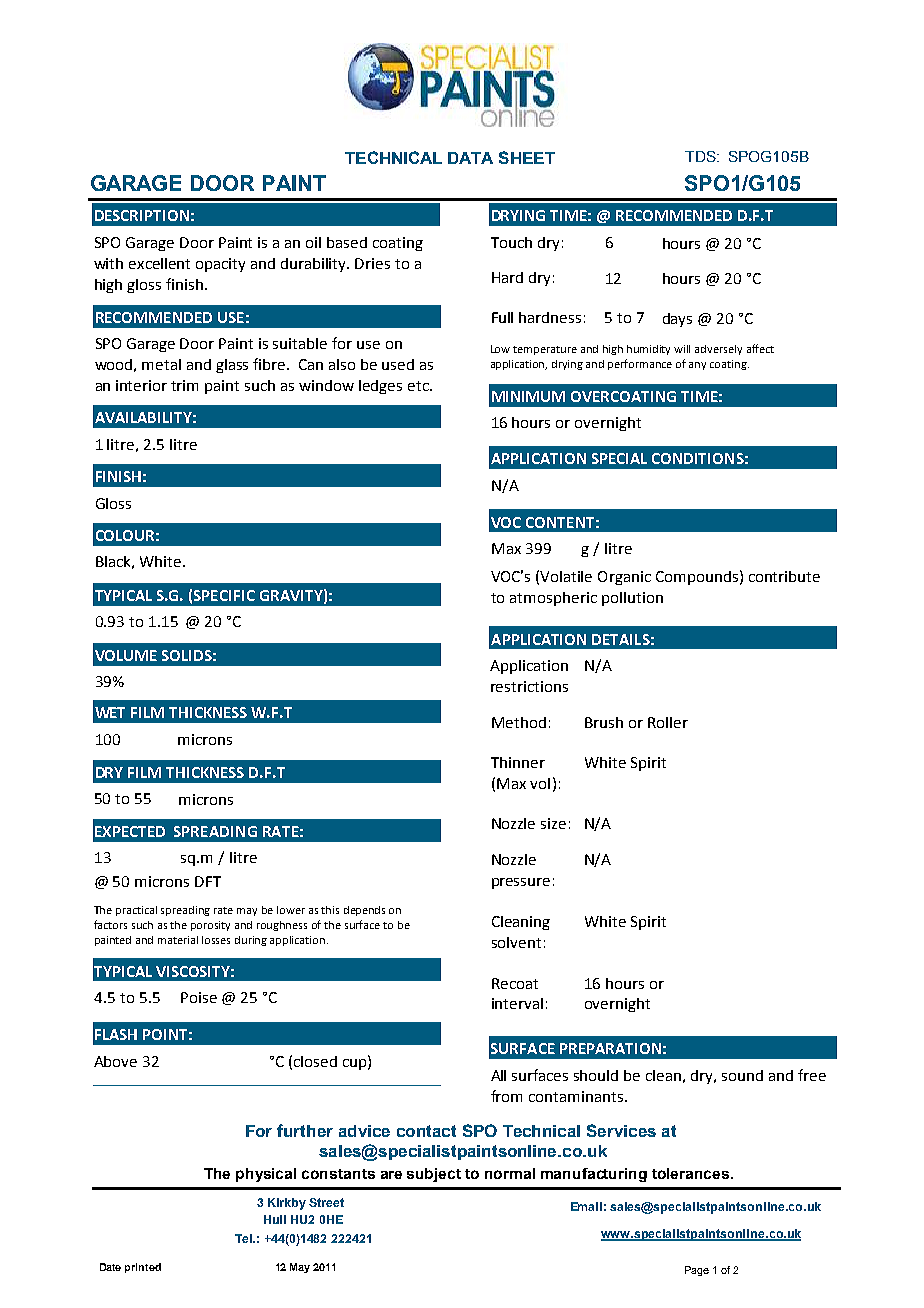 This image has width=924, height=1308. What do you see at coordinates (199, 997) in the image?
I see `Poise` at bounding box center [199, 997].
